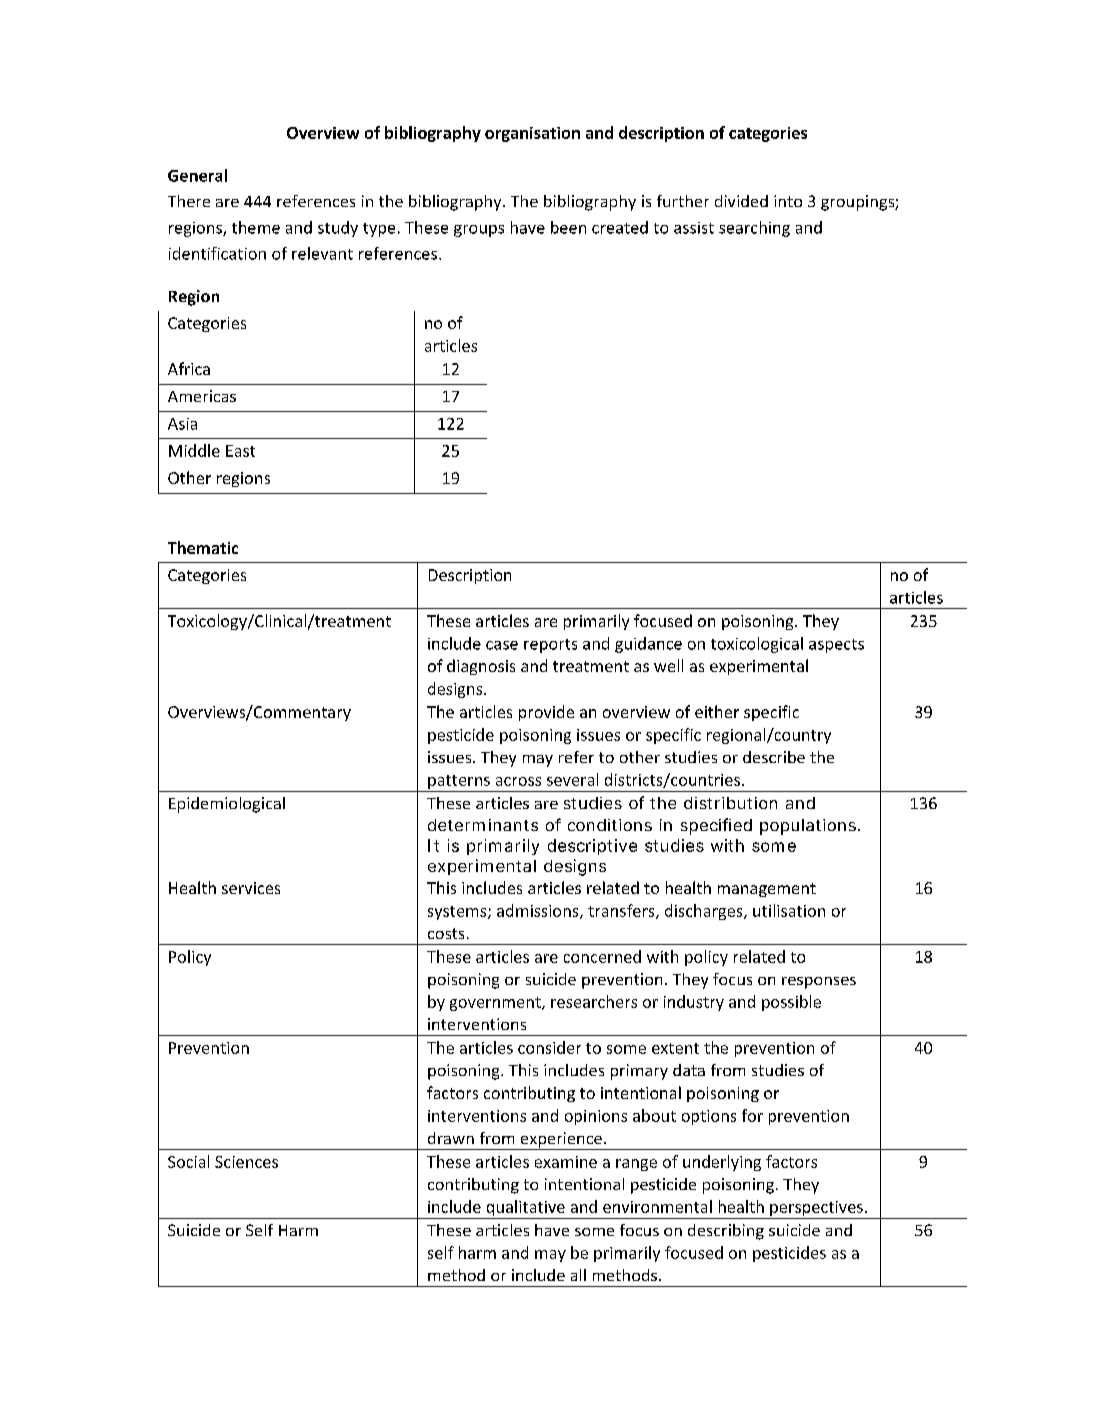  I want to click on divided, so click(741, 201).
